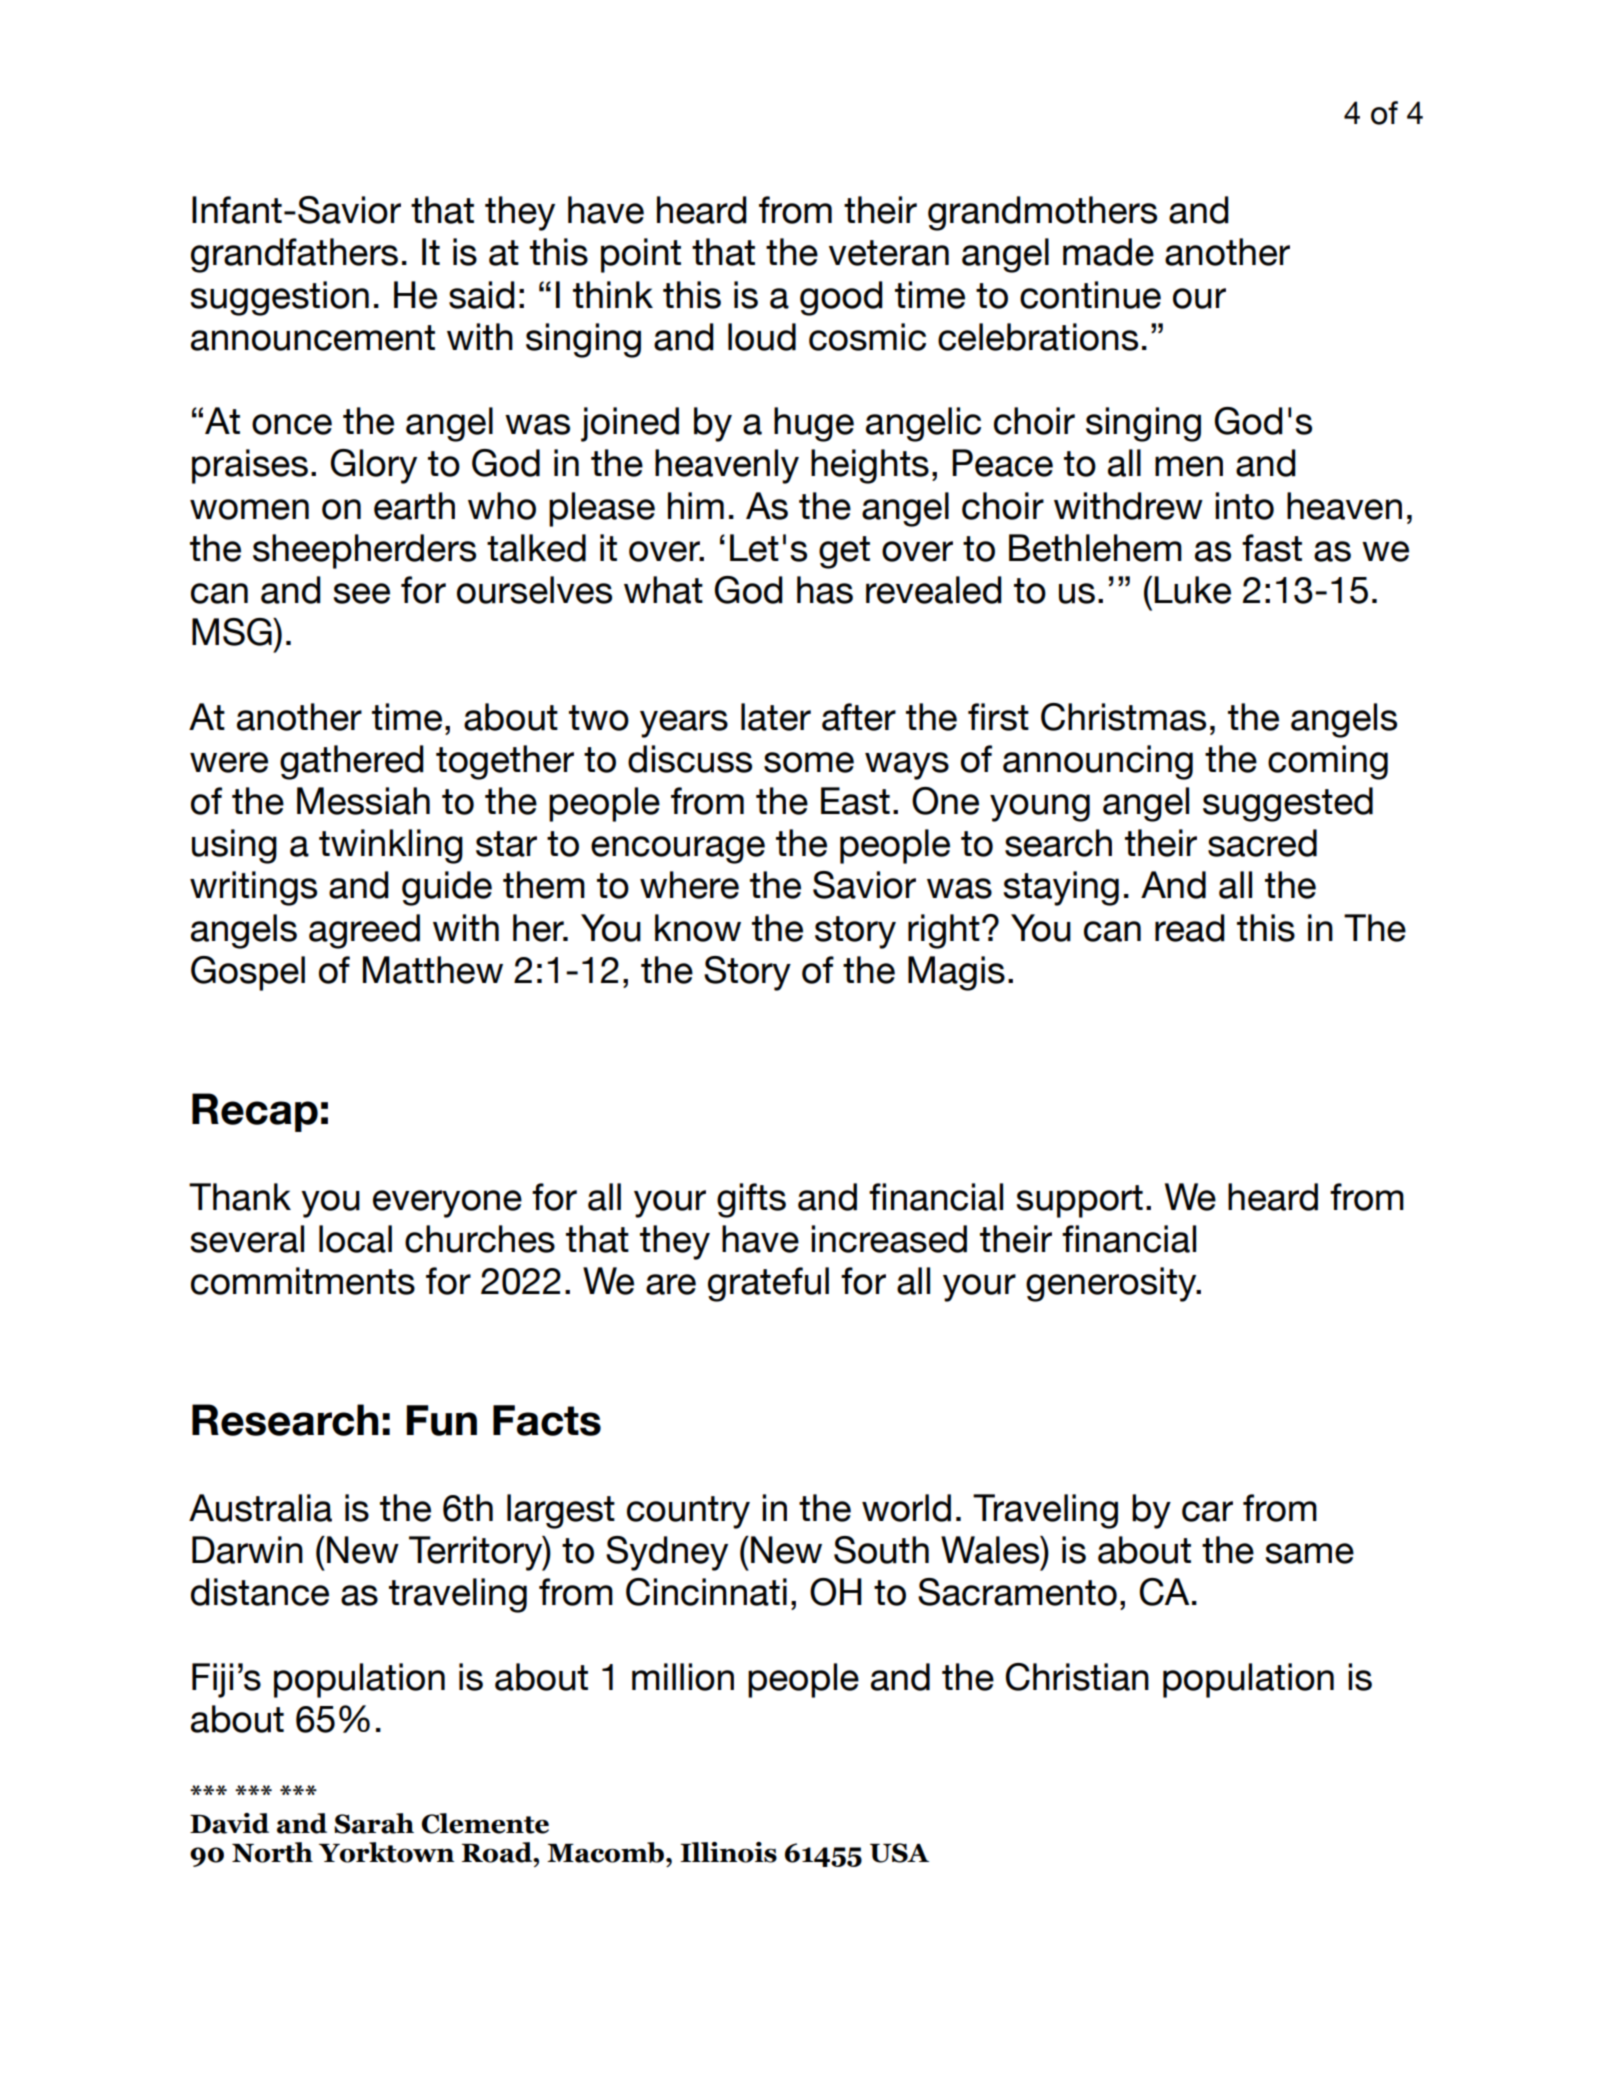 The height and width of the document is (2089, 1614). Describe the element at coordinates (294, 255) in the document. I see `grandfathers` at that location.
